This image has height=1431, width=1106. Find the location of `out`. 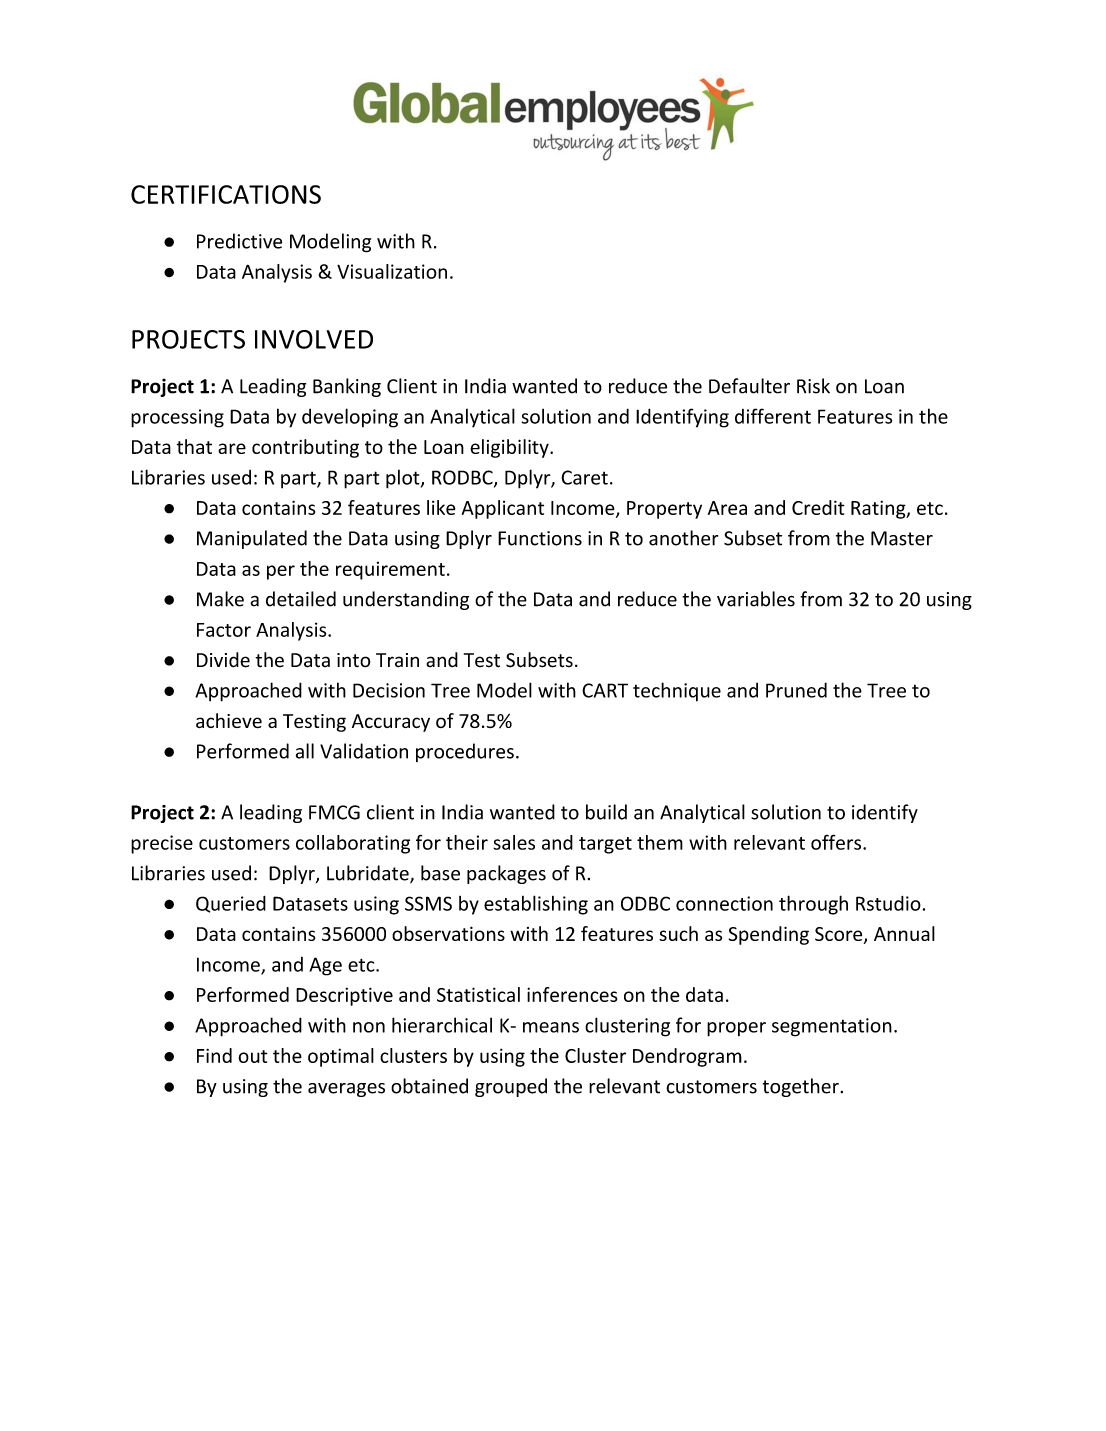

out is located at coordinates (253, 1056).
